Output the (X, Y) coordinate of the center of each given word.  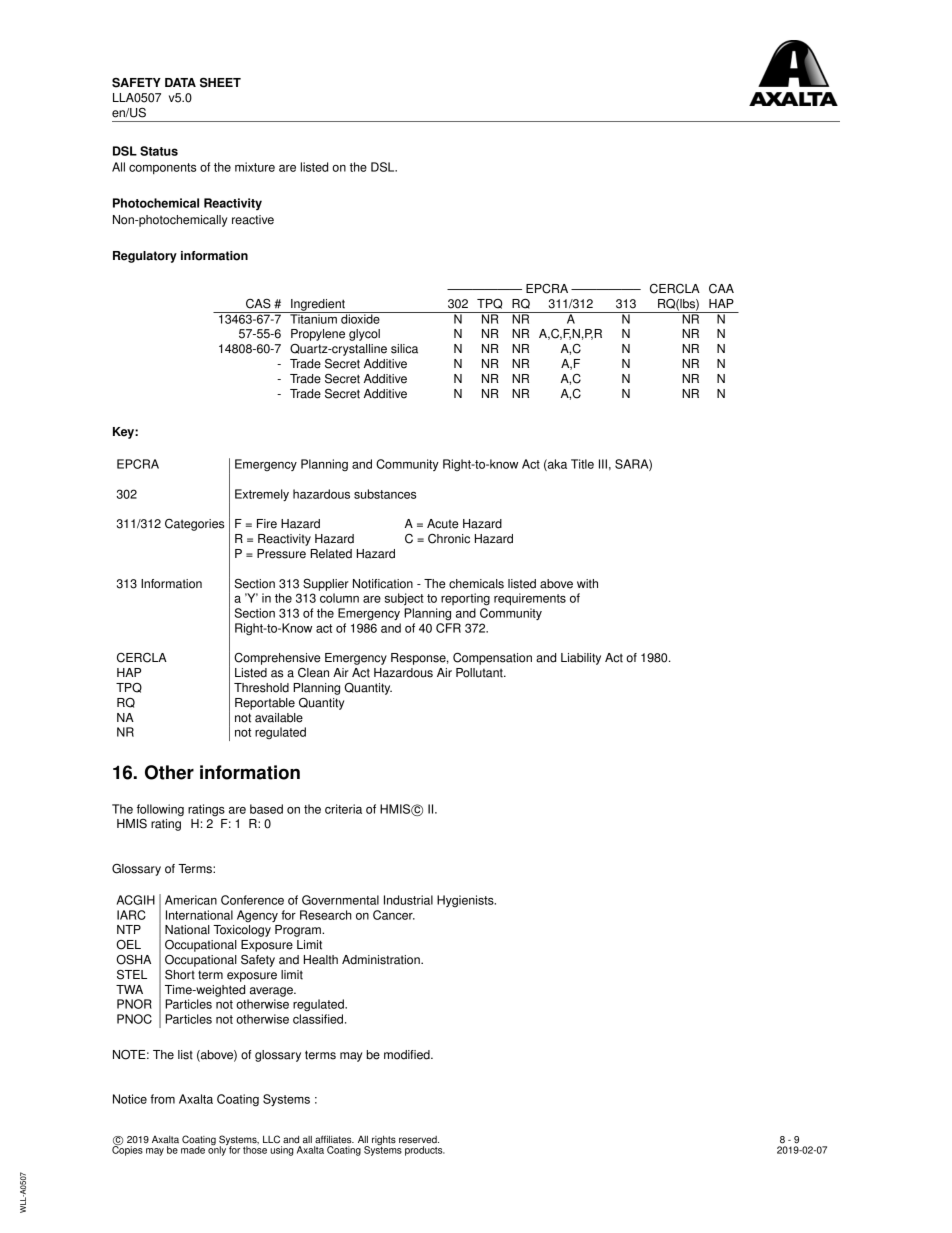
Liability (581, 659)
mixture (255, 167)
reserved (419, 1140)
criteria (343, 809)
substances (385, 494)
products (425, 1151)
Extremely (262, 495)
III (603, 464)
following (160, 810)
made (193, 1150)
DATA (180, 82)
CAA (721, 289)
